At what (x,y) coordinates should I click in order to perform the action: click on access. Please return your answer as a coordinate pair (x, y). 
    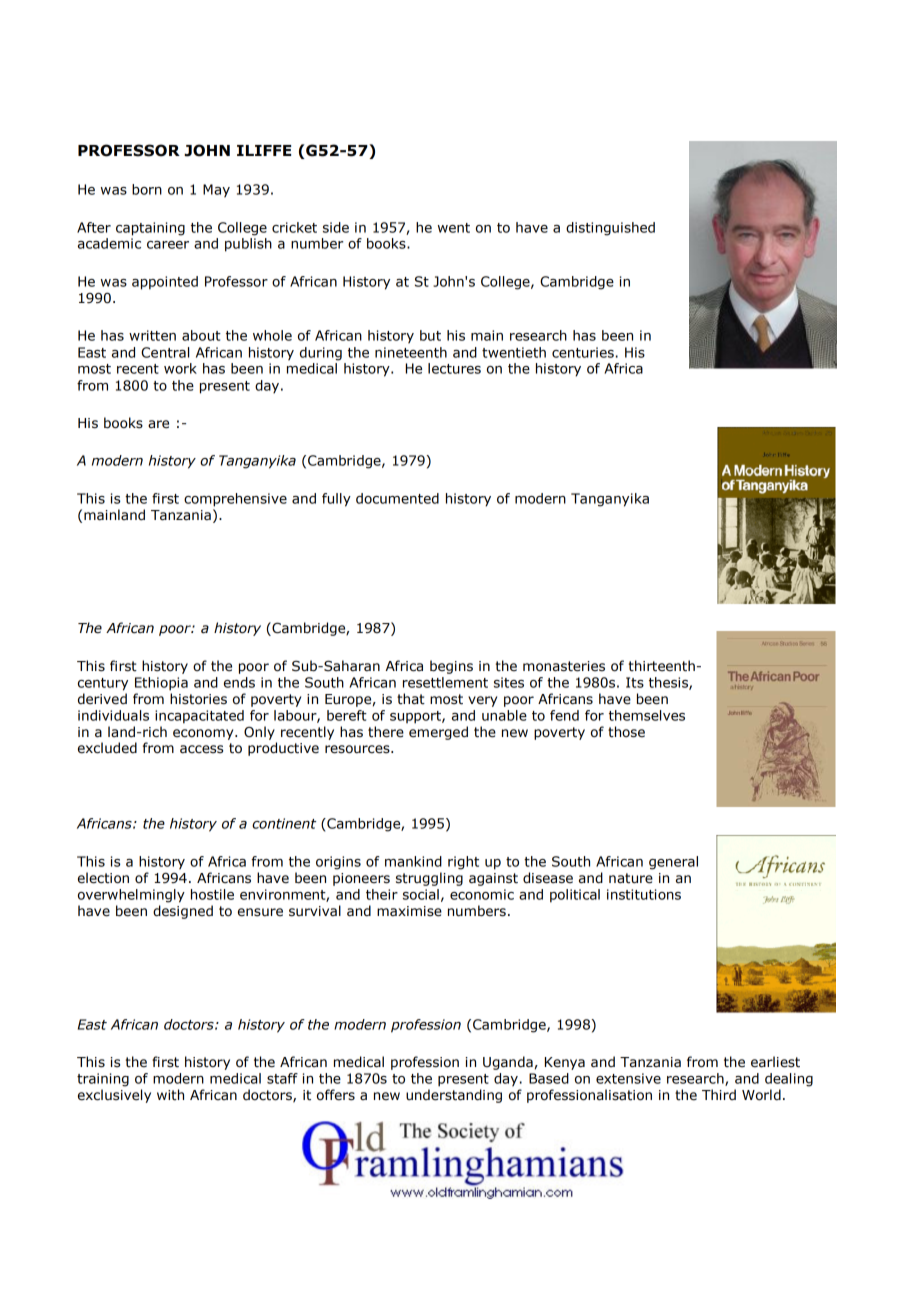
    Looking at the image, I should click on (201, 749).
